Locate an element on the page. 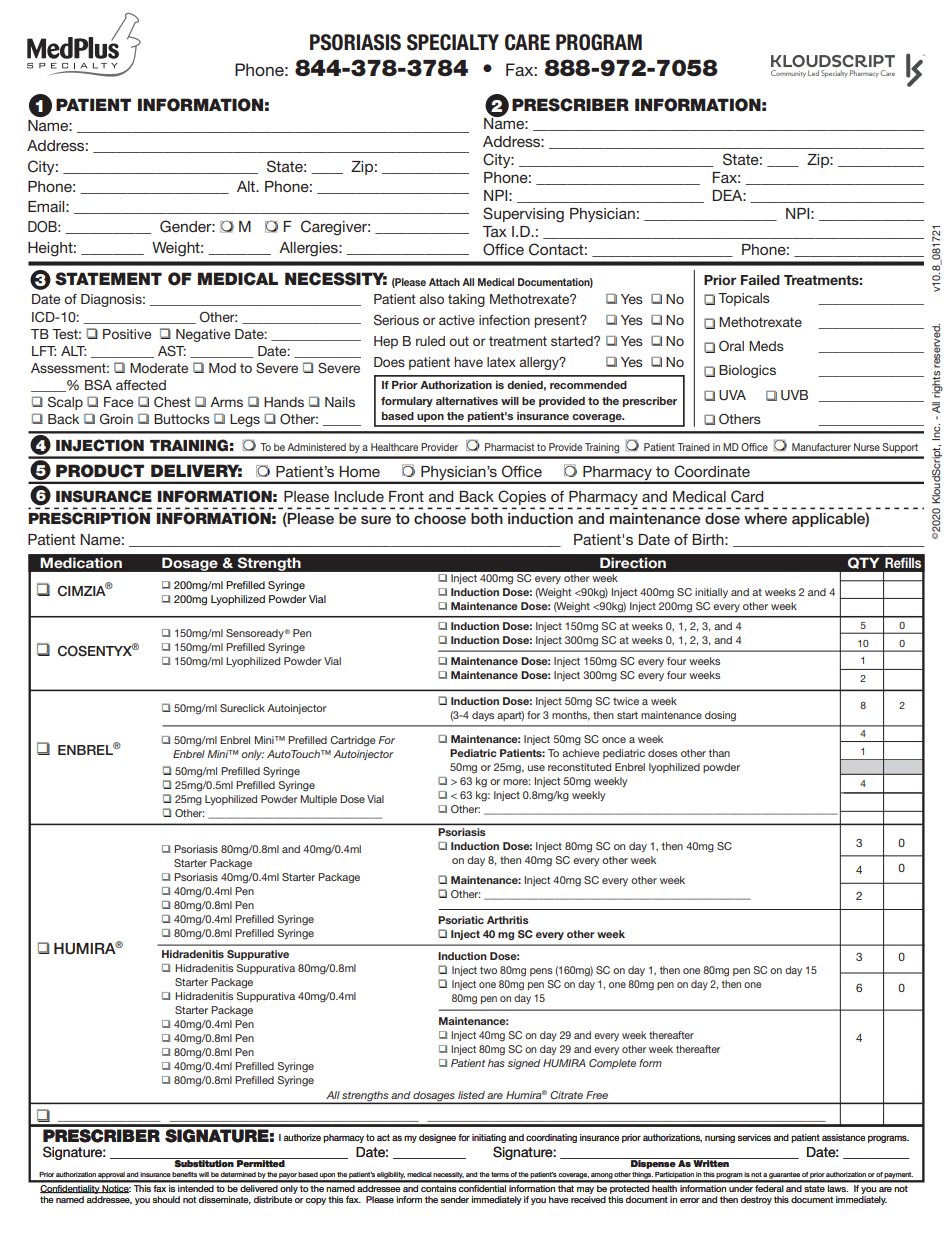  Groin is located at coordinates (116, 419).
